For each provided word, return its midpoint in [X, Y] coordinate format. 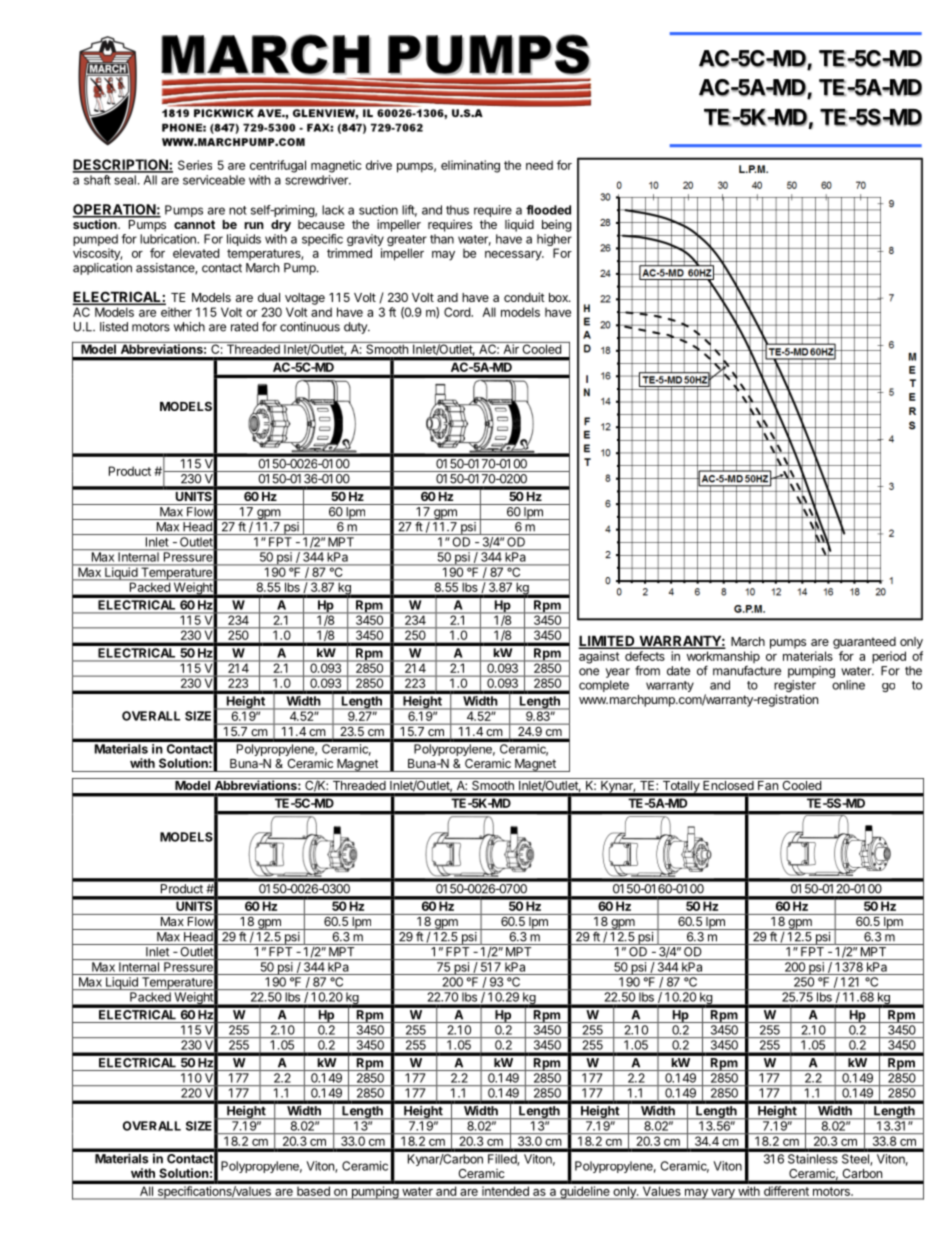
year [618, 673]
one [589, 672]
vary [723, 1194]
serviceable [214, 180]
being [557, 225]
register [795, 687]
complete [604, 686]
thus [457, 210]
